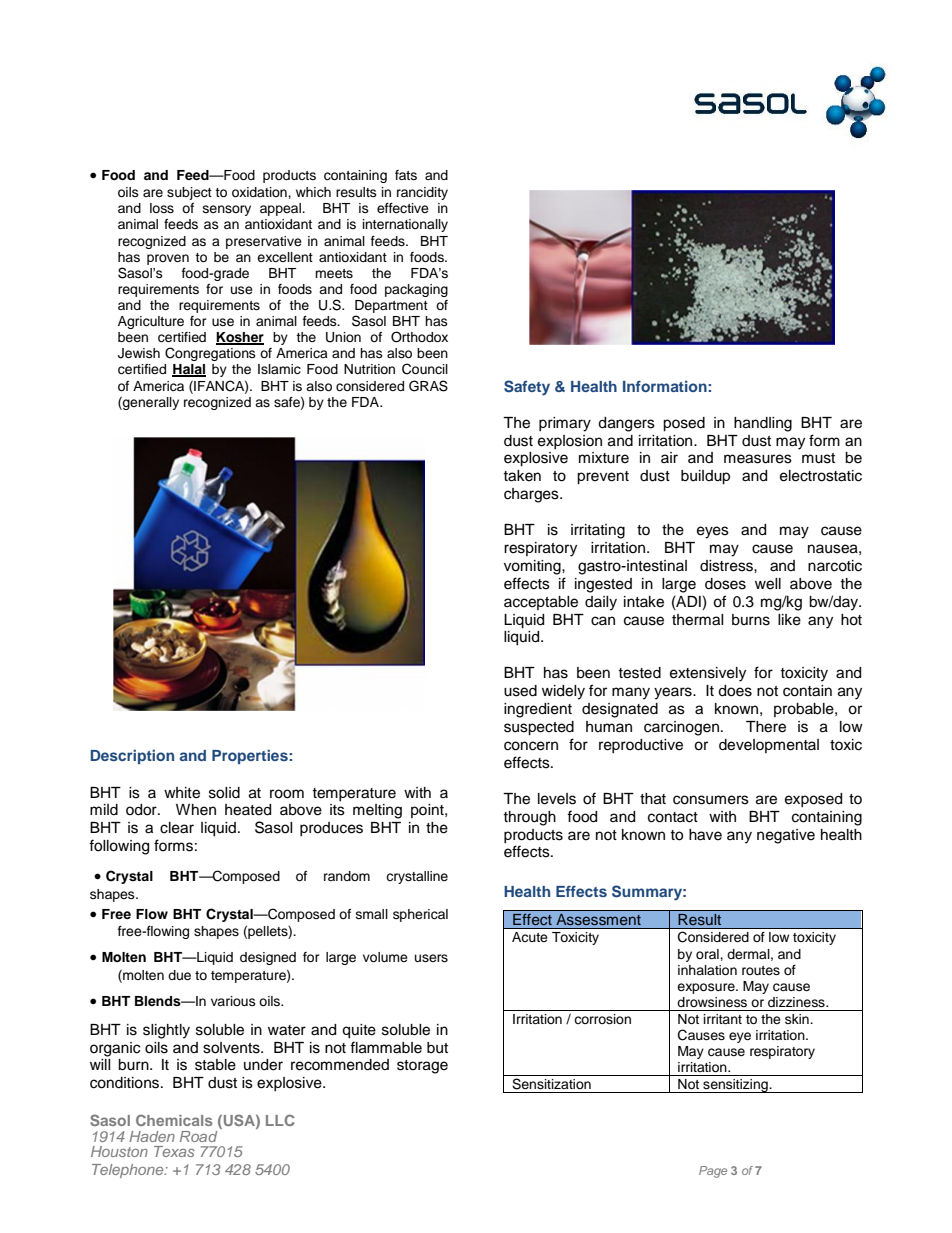 Image resolution: width=952 pixels, height=1233 pixels. I want to click on Page, so click(713, 1172).
